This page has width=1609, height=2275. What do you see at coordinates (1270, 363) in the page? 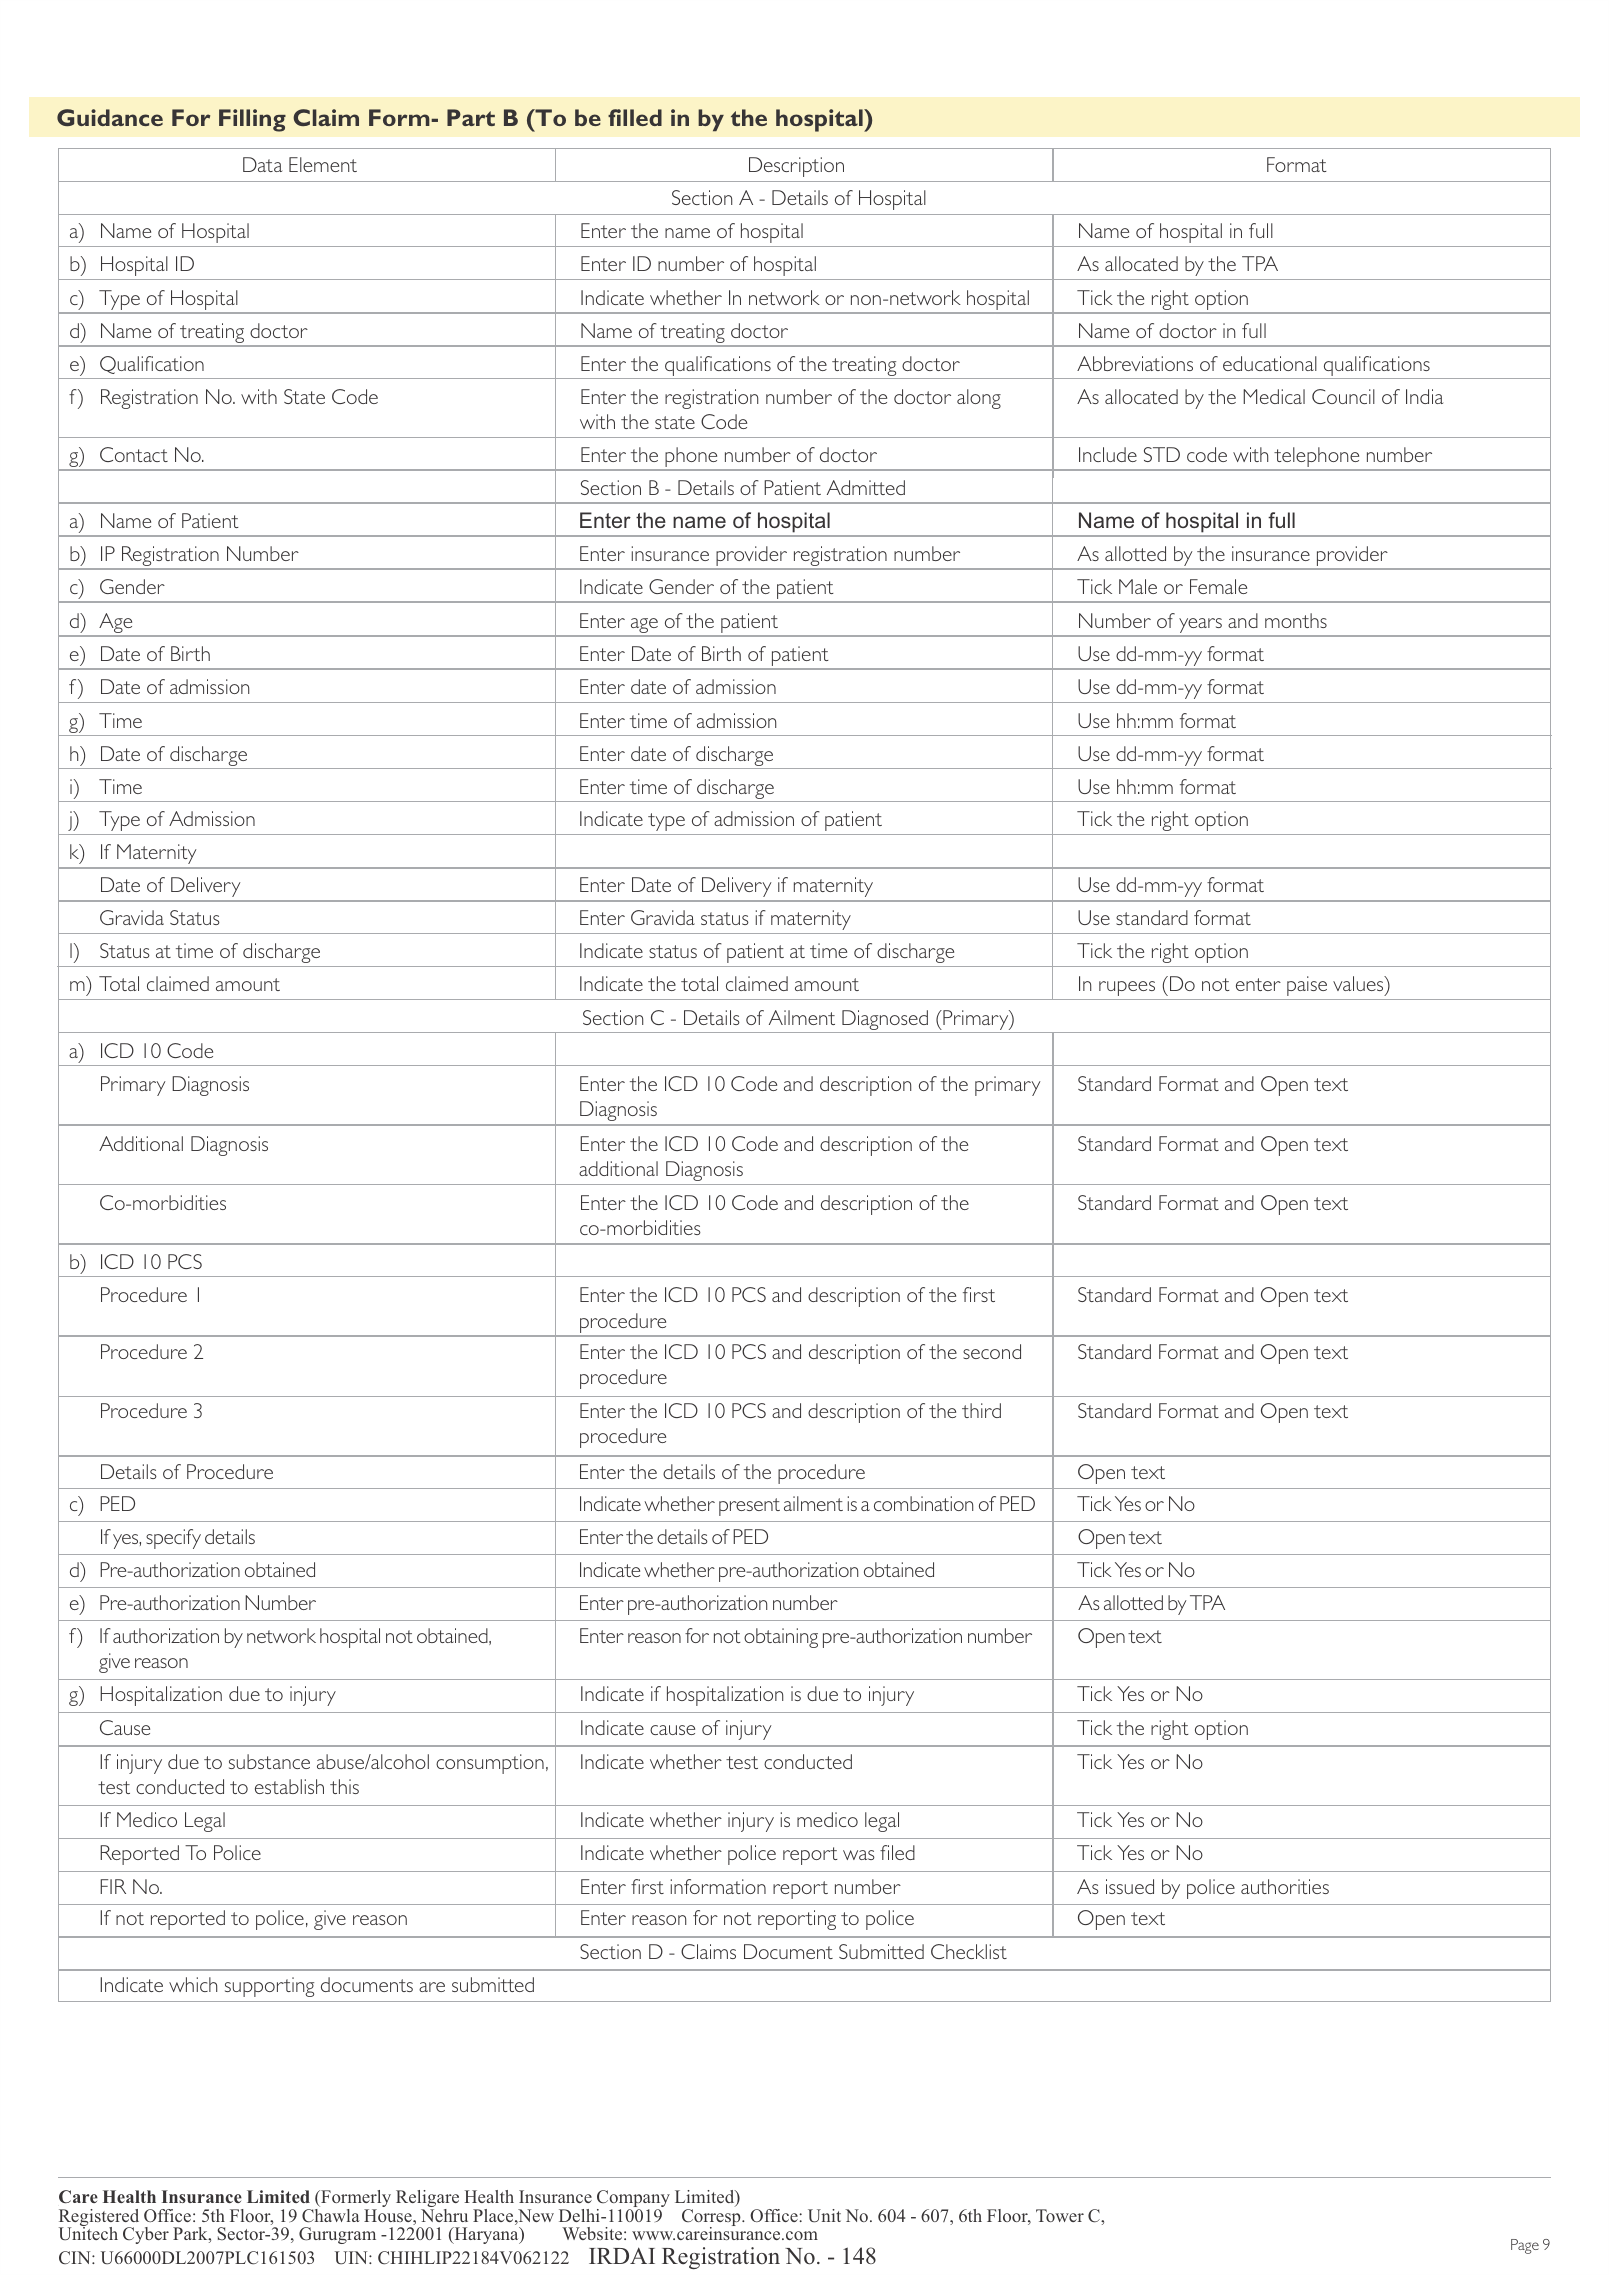
I see `educational` at bounding box center [1270, 363].
